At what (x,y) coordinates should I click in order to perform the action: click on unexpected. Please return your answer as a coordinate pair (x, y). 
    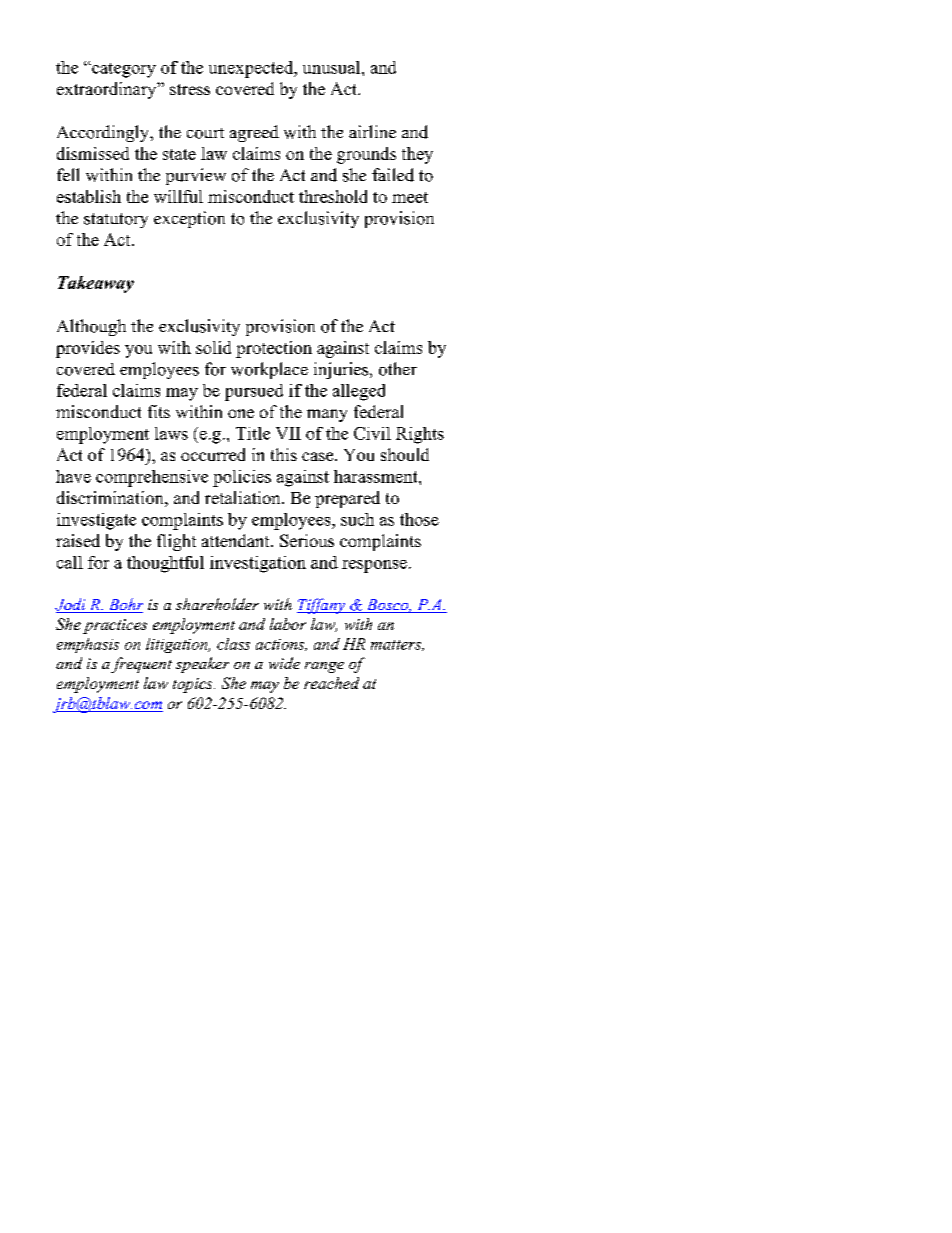
    Looking at the image, I should click on (252, 69).
